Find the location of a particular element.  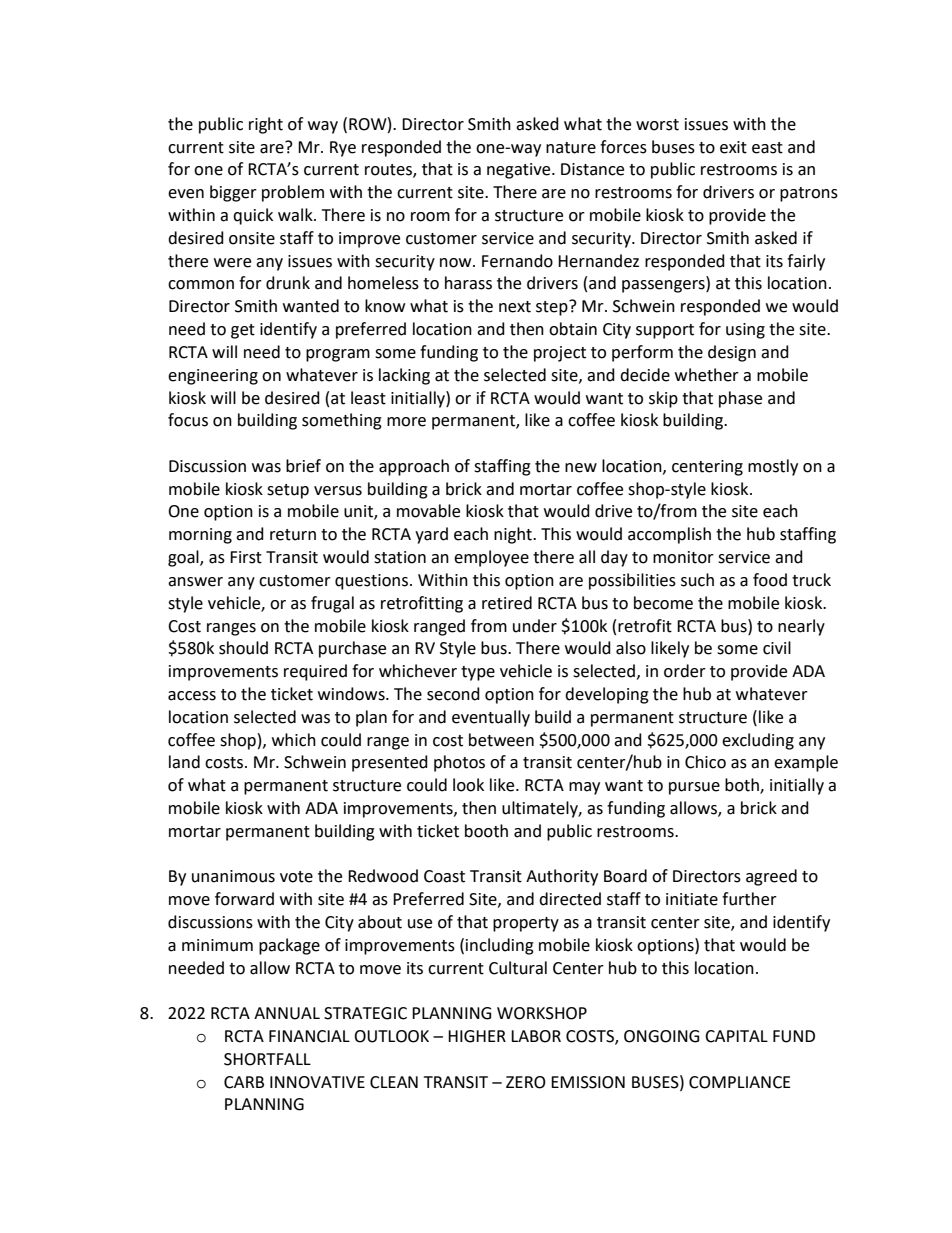

right is located at coordinates (266, 125).
